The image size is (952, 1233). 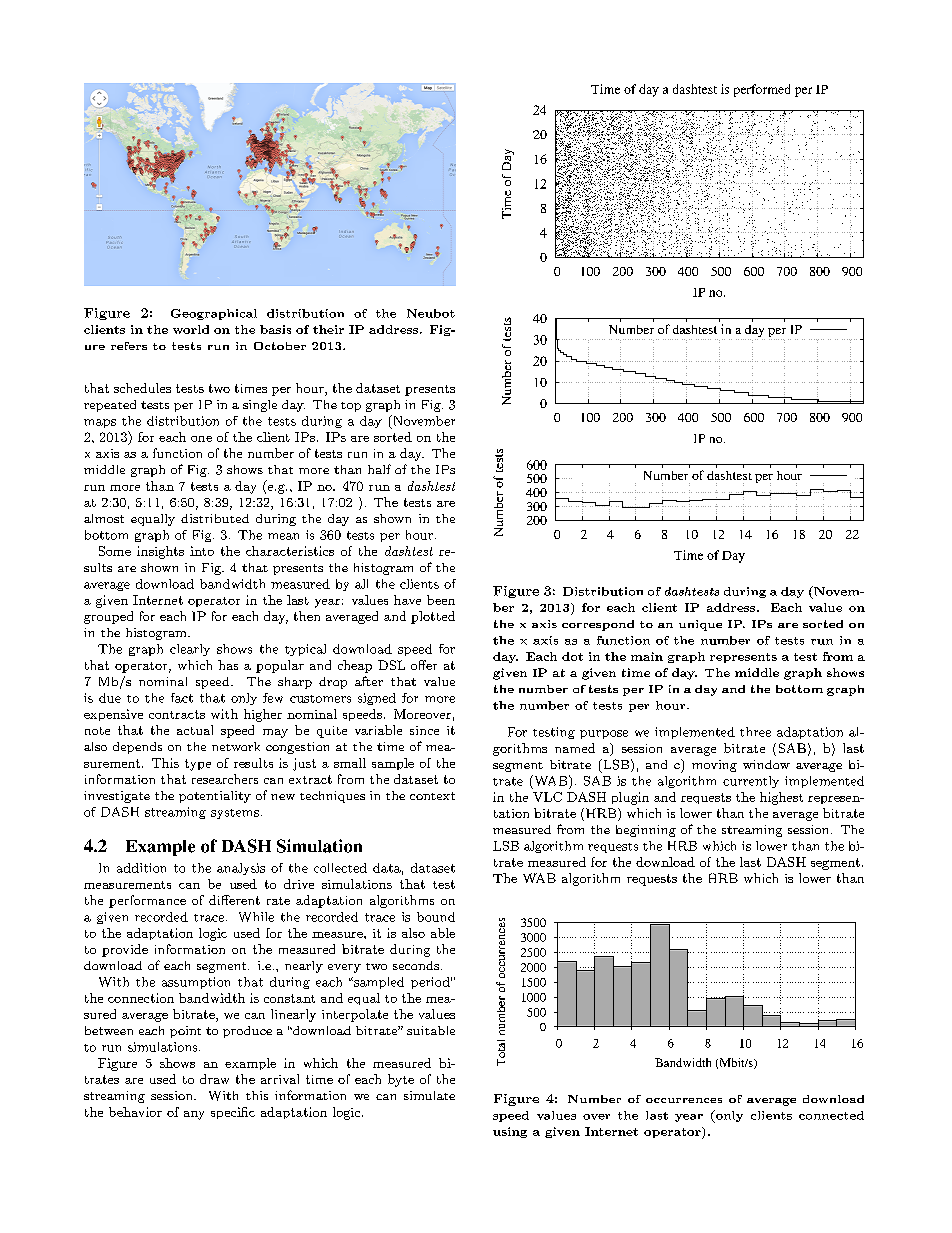 I want to click on type, so click(x=198, y=765).
